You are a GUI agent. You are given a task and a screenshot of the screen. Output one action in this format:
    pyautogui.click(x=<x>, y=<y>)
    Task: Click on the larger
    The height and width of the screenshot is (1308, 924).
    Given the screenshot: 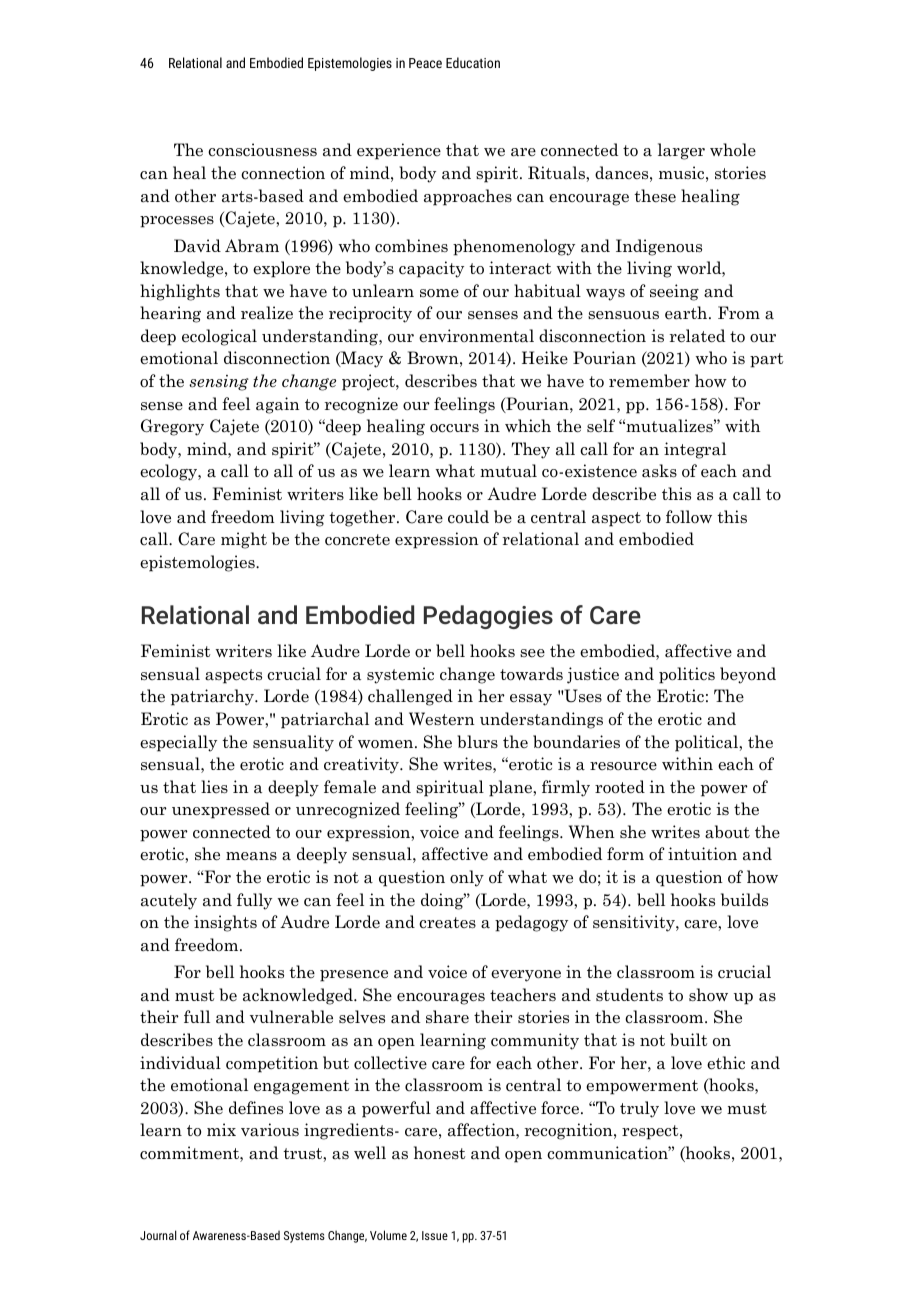 What is the action you would take?
    pyautogui.click(x=681, y=151)
